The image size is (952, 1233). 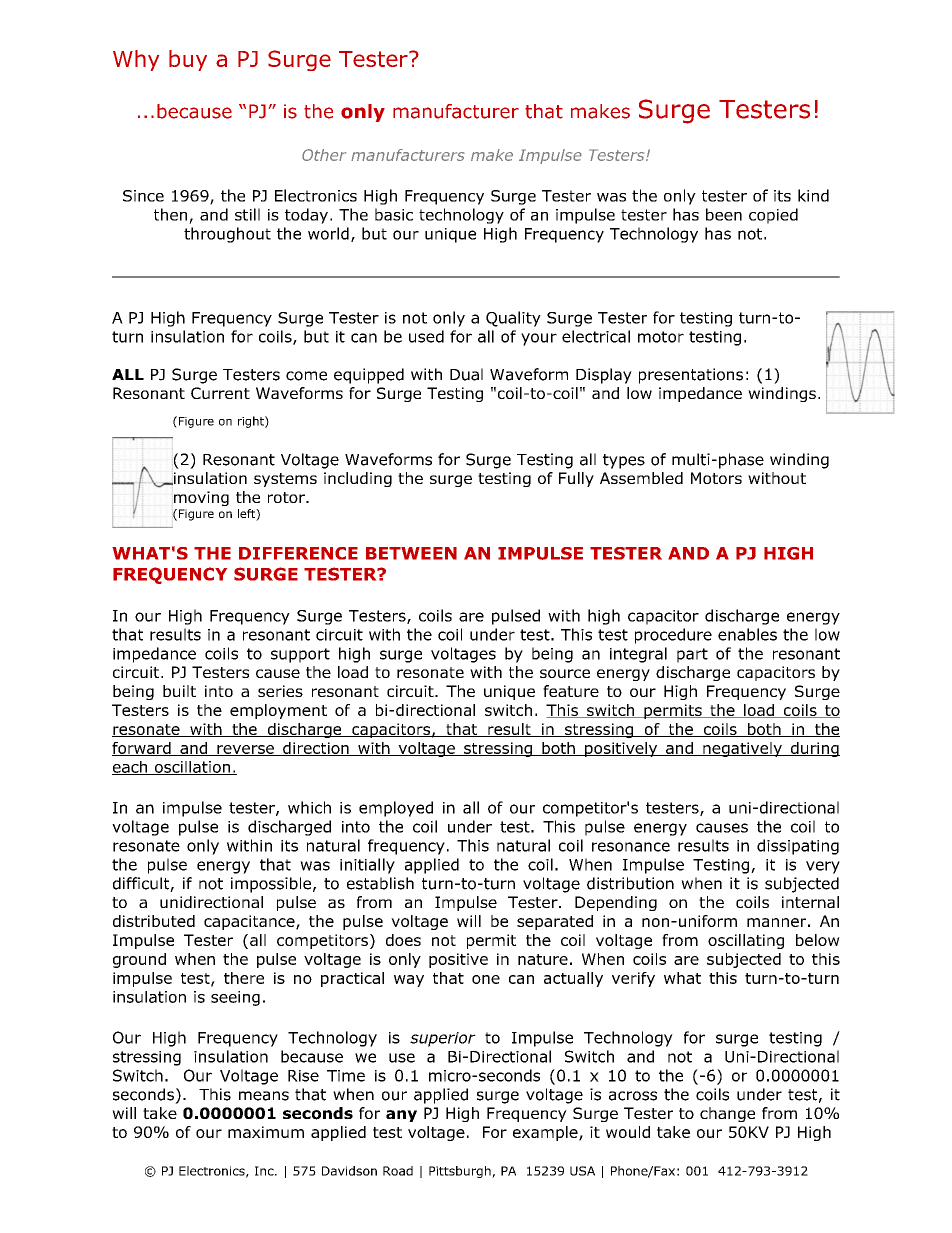 I want to click on Other, so click(x=324, y=155).
